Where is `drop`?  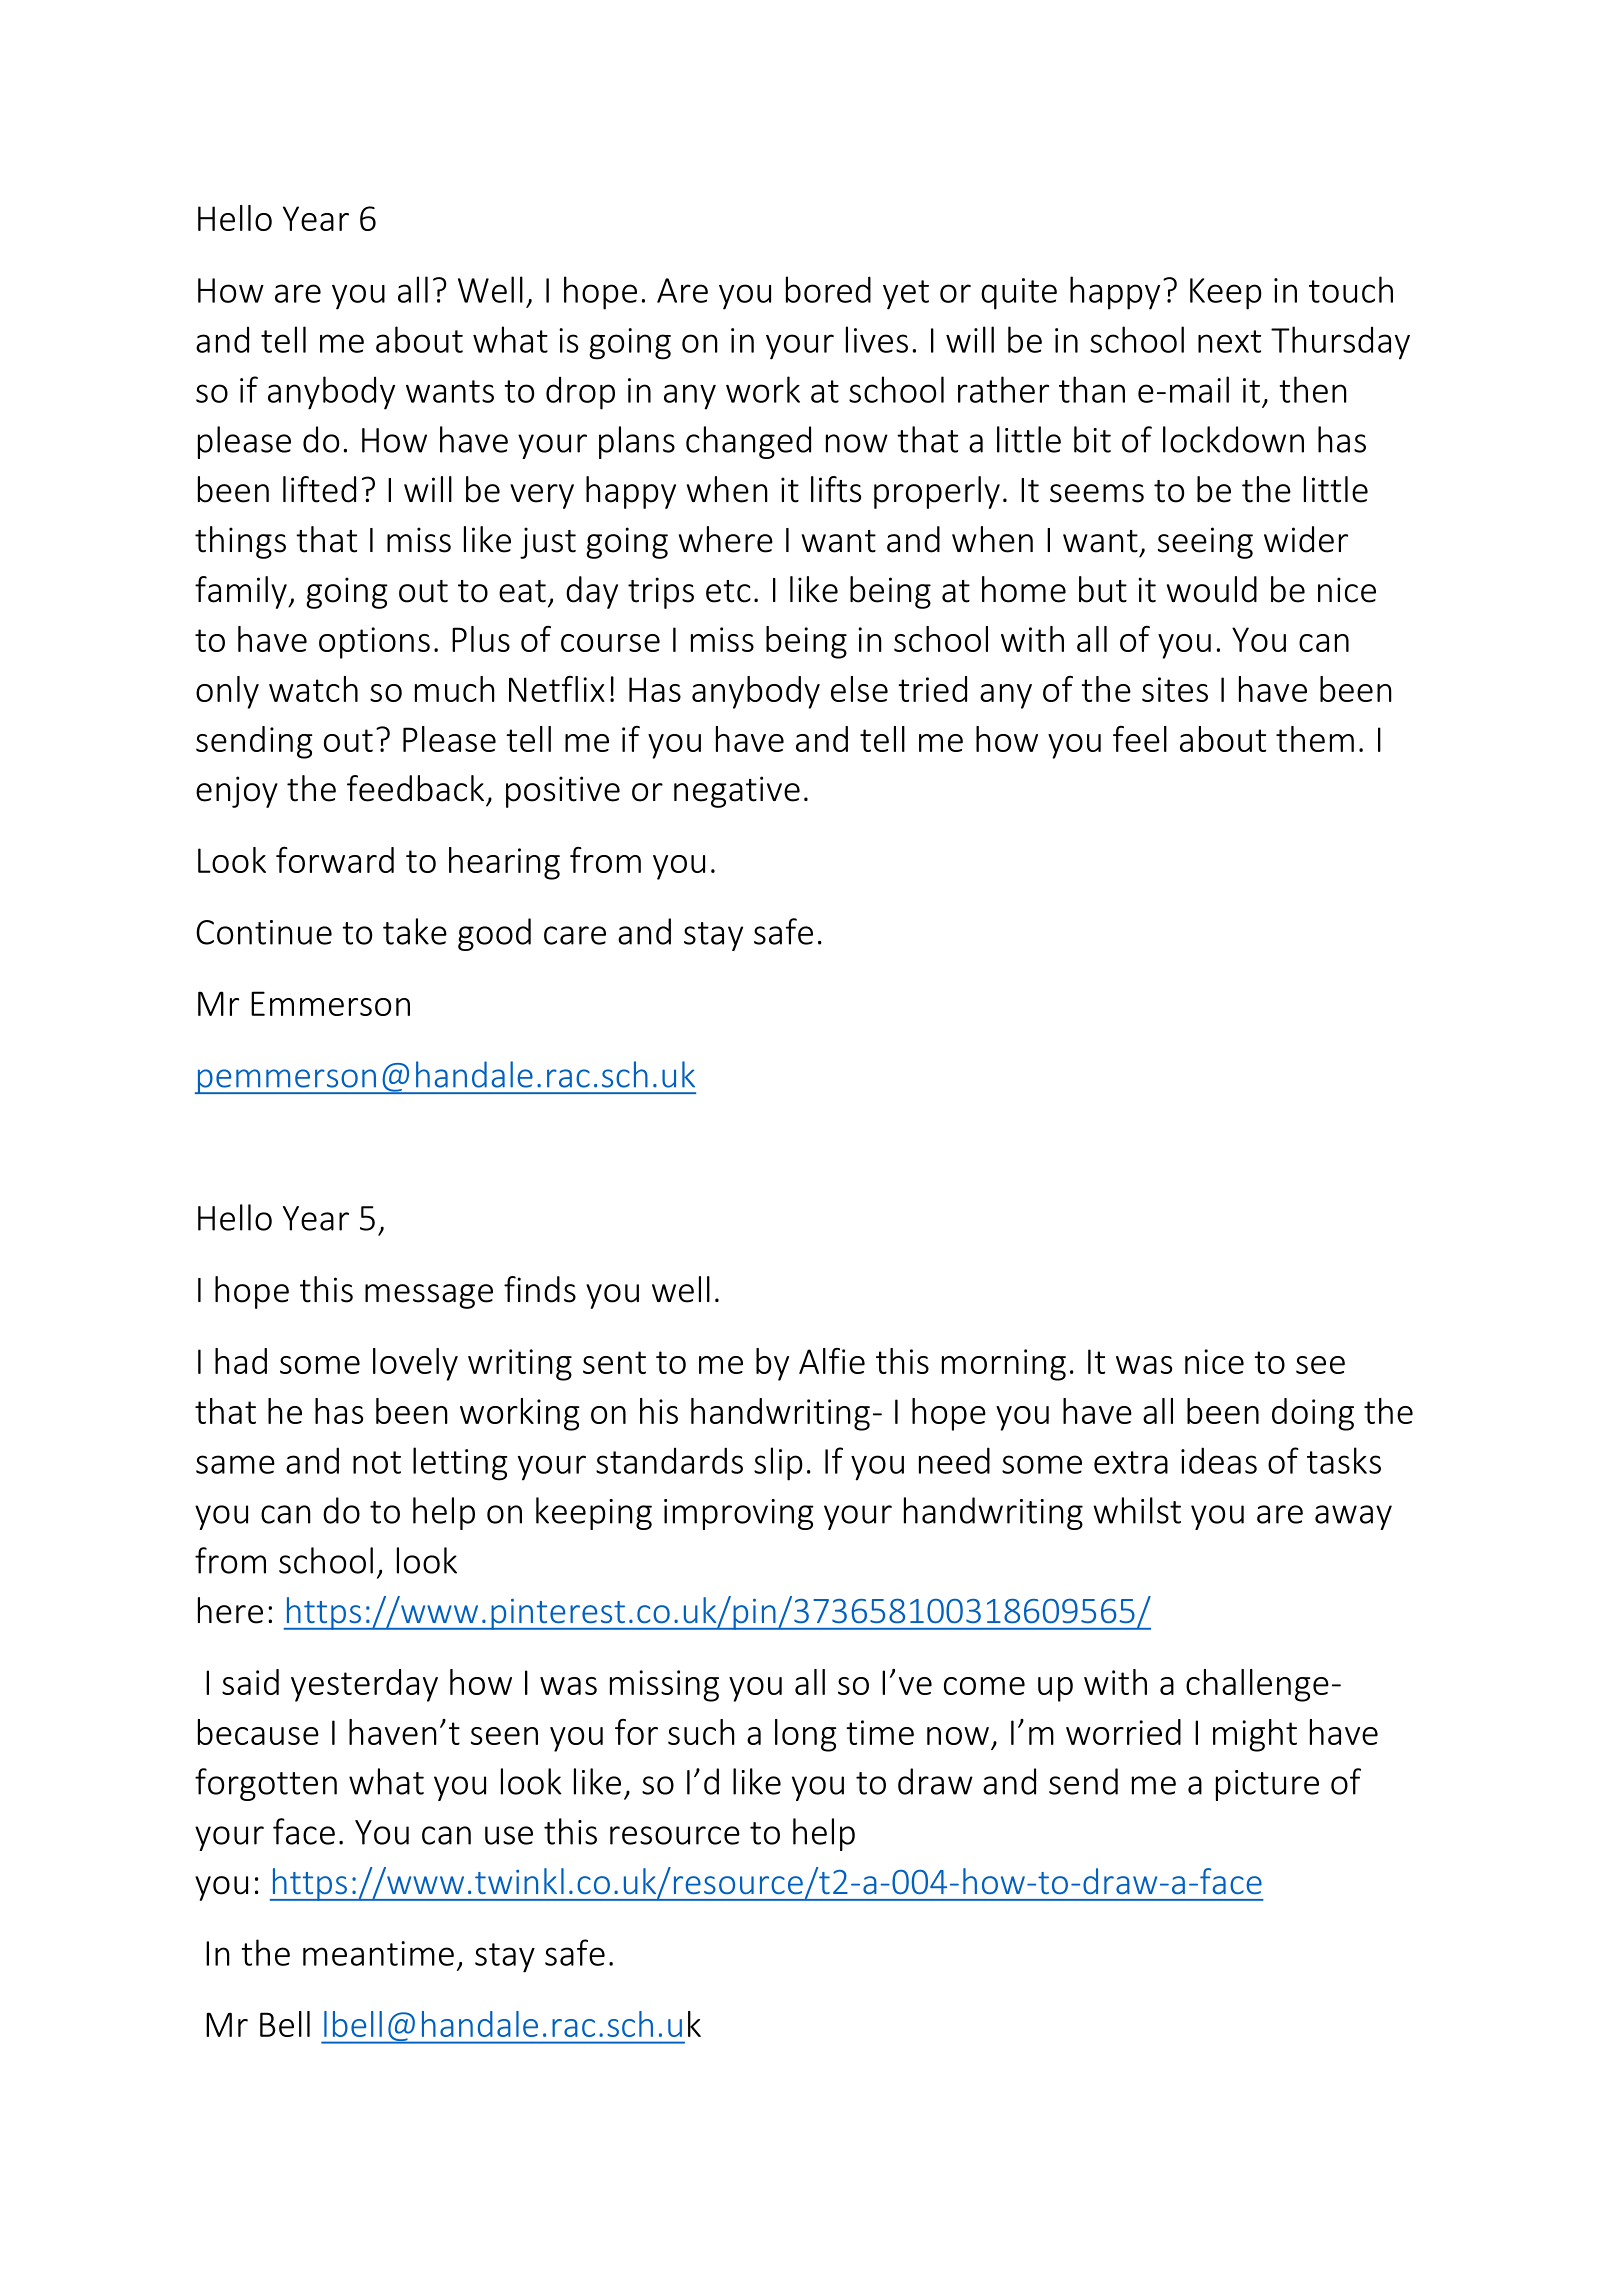 drop is located at coordinates (580, 393).
